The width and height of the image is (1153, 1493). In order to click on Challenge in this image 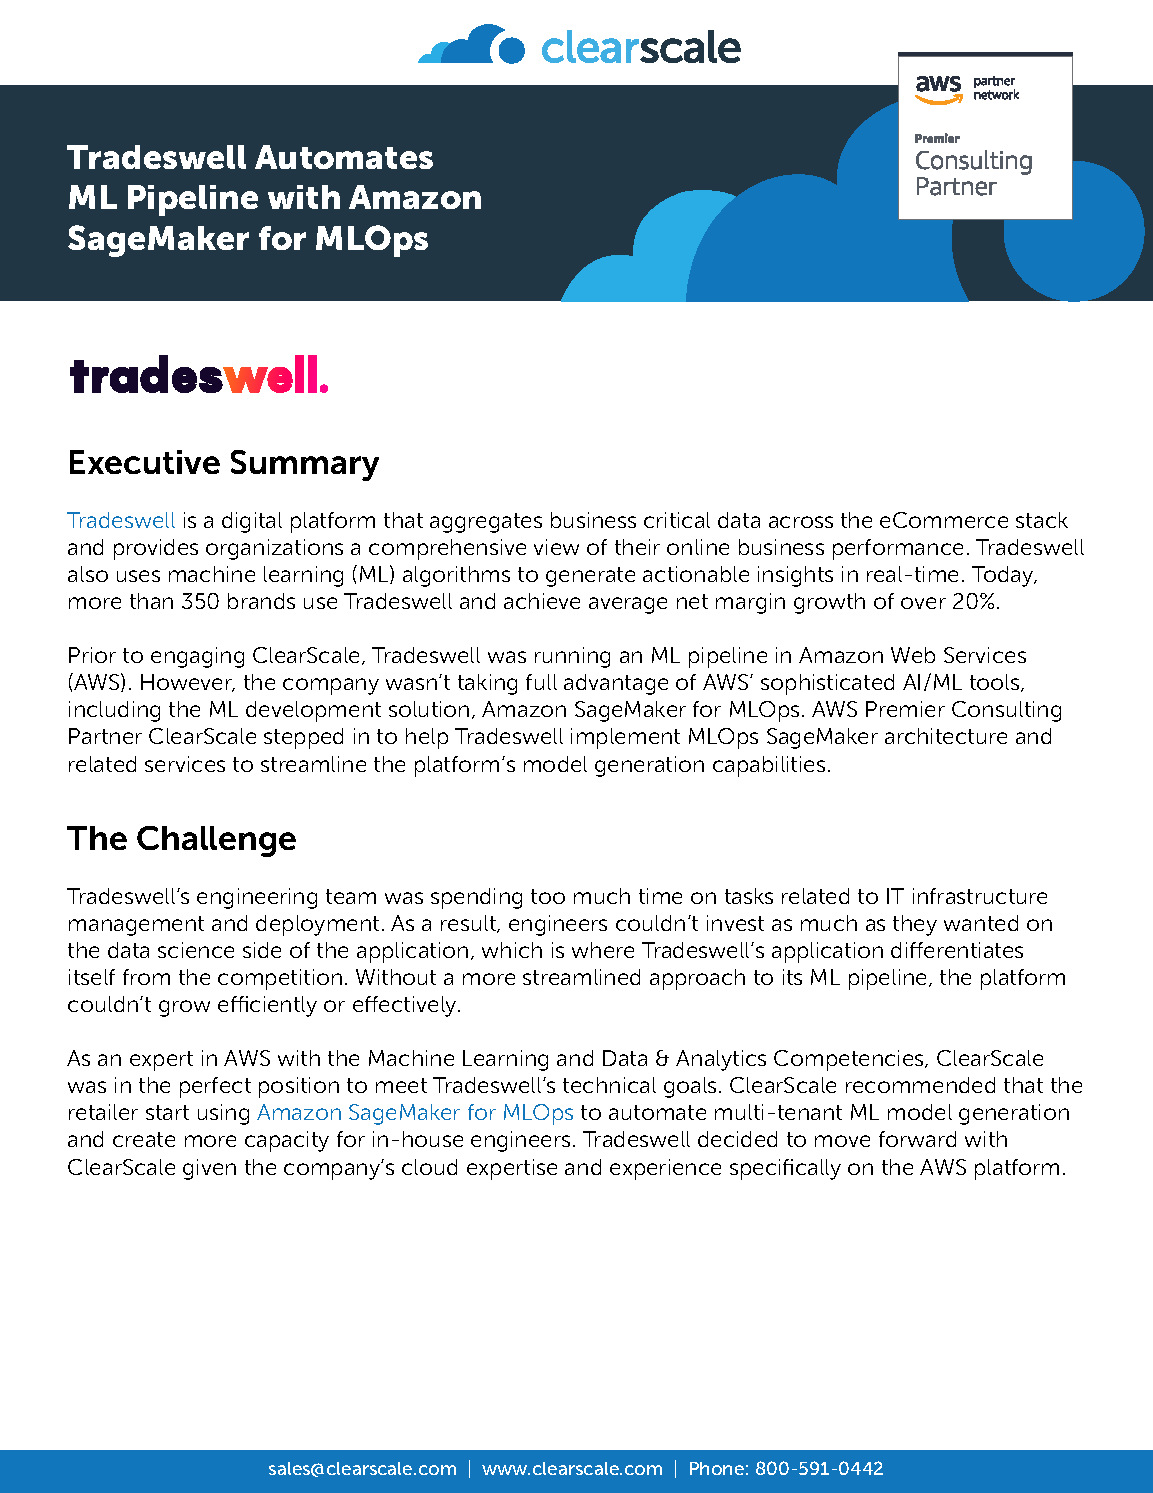, I will do `click(216, 841)`.
